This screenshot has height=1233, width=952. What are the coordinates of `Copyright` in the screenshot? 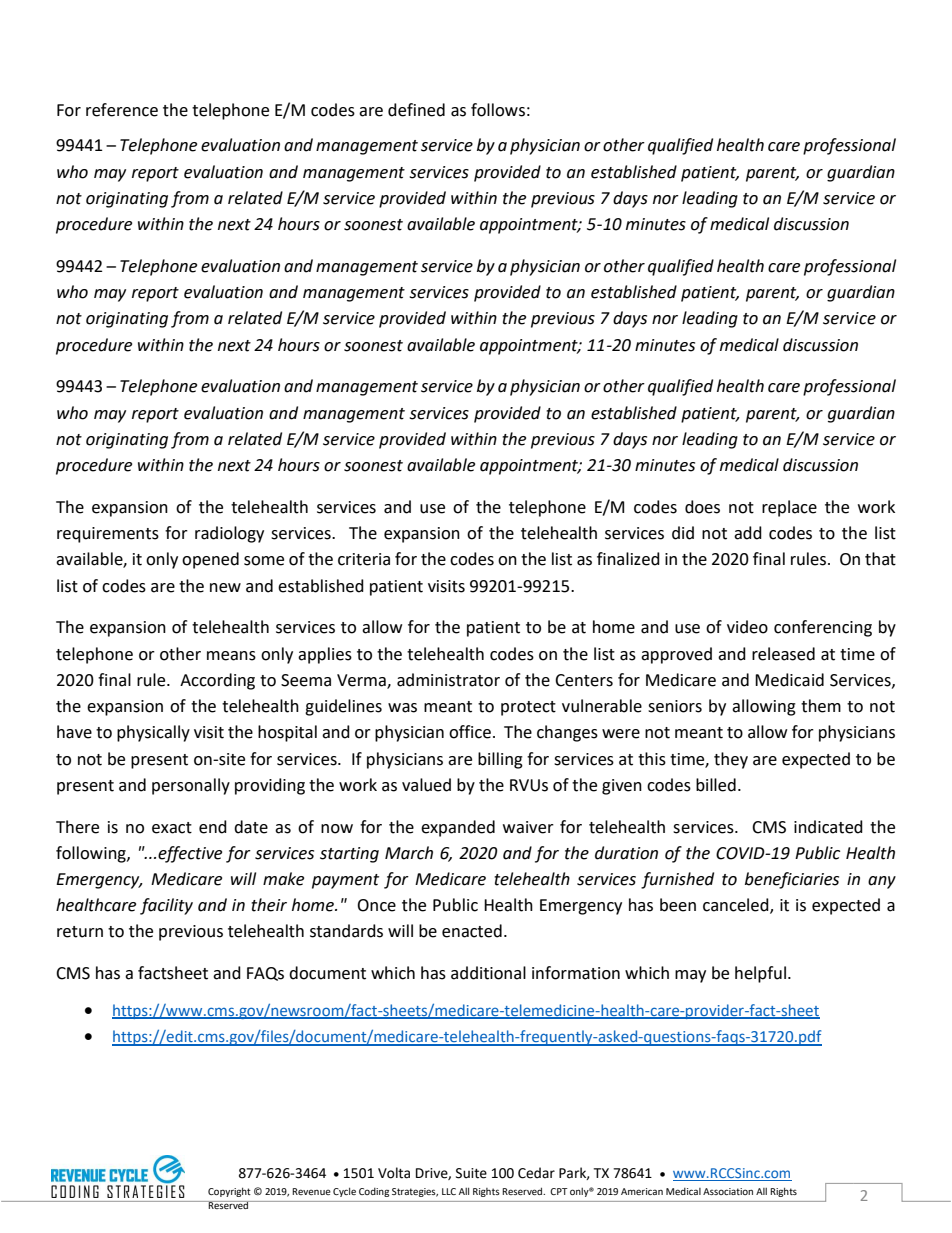 It's located at (229, 1192).
